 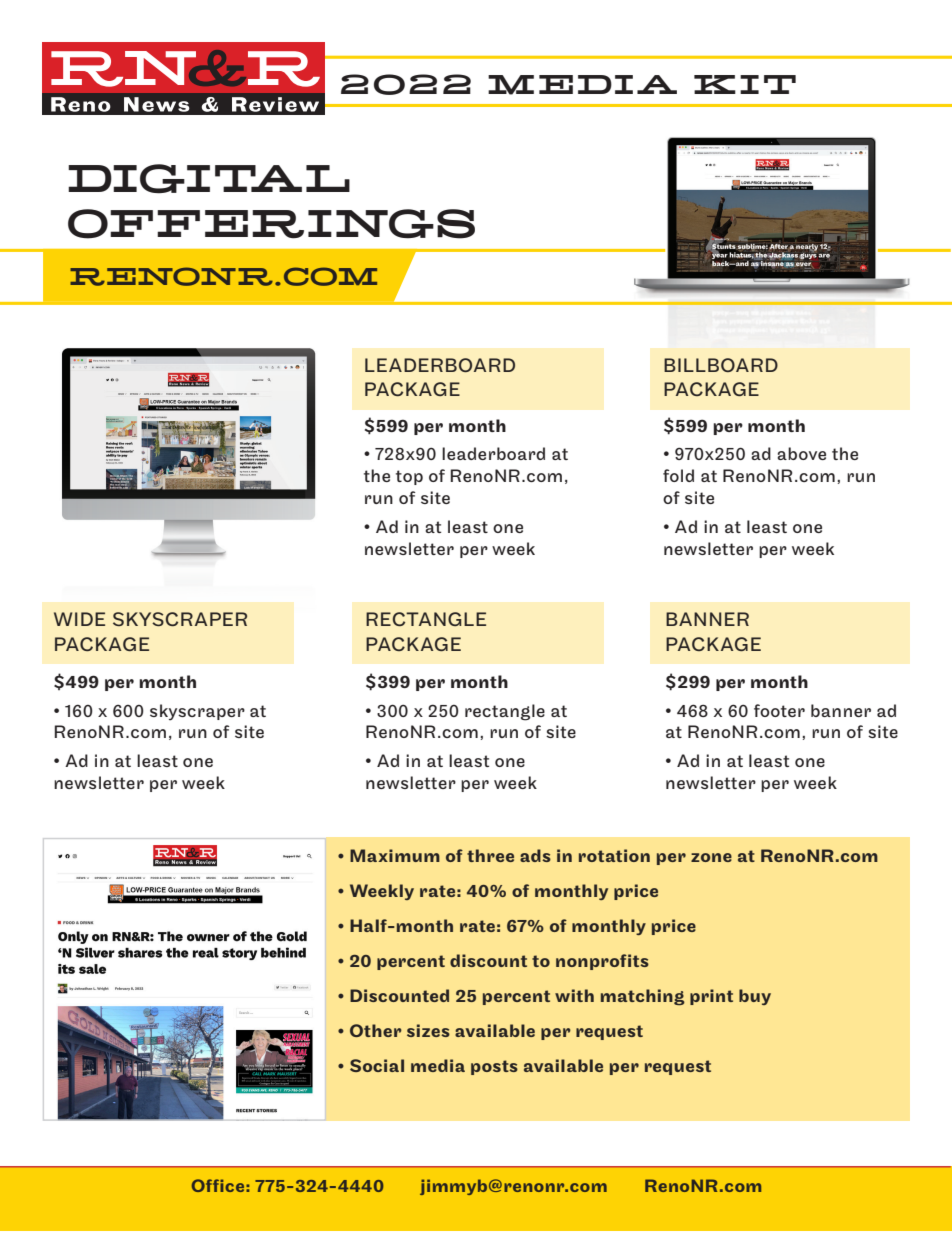 I want to click on DIGITAL, so click(x=209, y=179).
